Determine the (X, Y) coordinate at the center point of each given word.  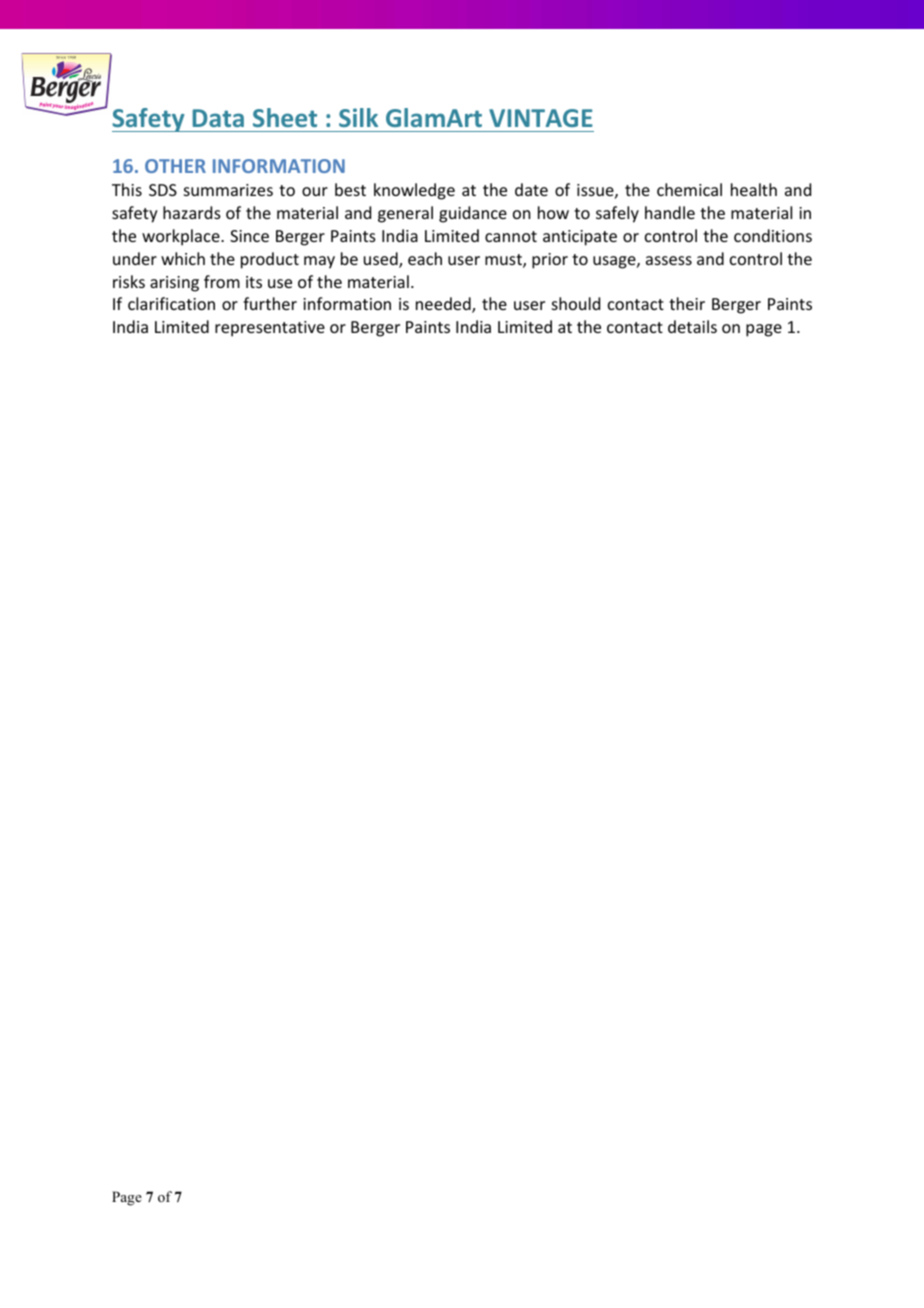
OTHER (175, 166)
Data (218, 118)
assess (669, 260)
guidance (473, 214)
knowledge (414, 191)
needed (444, 305)
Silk (358, 117)
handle (670, 212)
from (222, 281)
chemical (689, 189)
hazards (192, 212)
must (504, 261)
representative (270, 329)
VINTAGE (541, 118)
